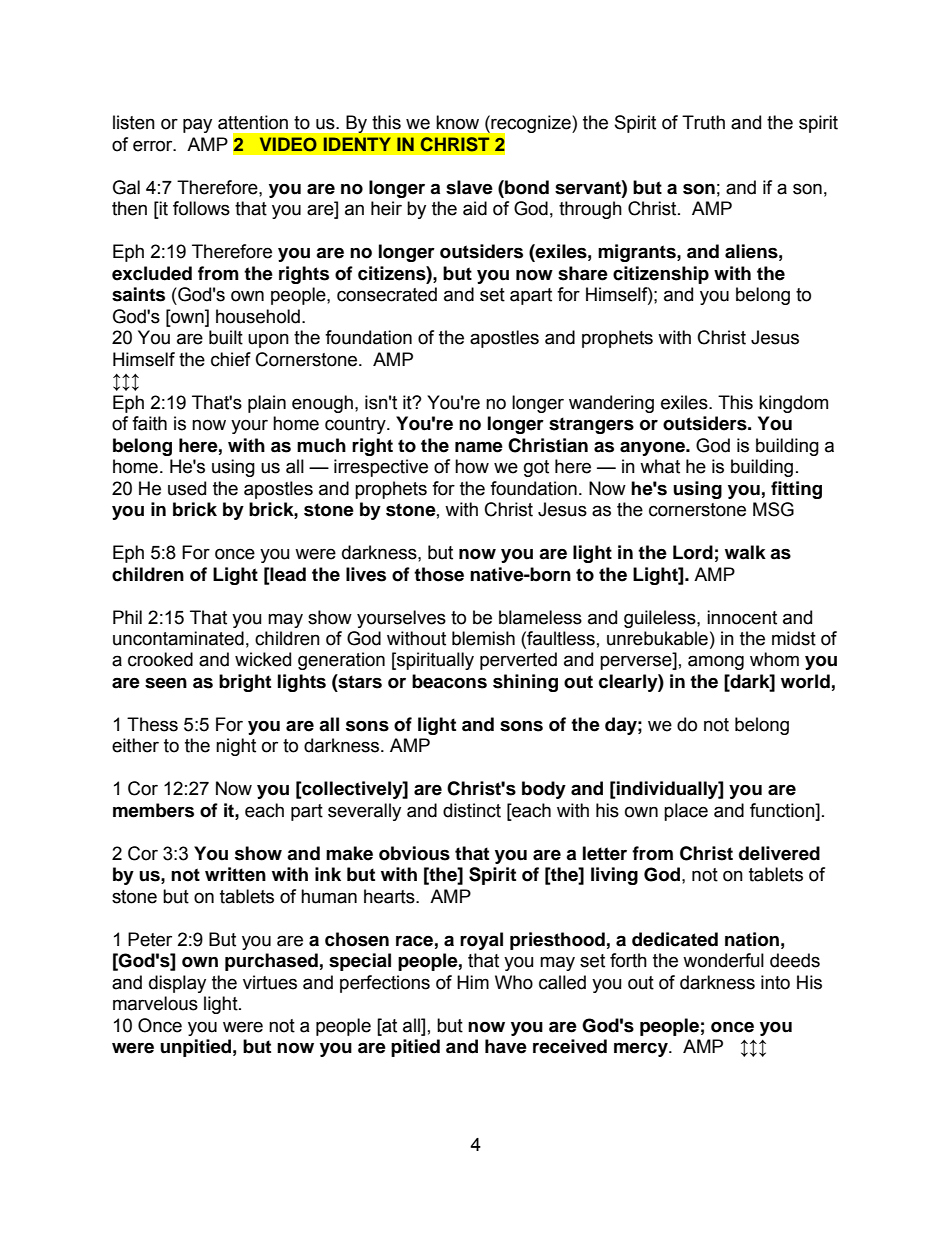 Image resolution: width=952 pixels, height=1233 pixels. Describe the element at coordinates (483, 638) in the image. I see `blemish` at that location.
